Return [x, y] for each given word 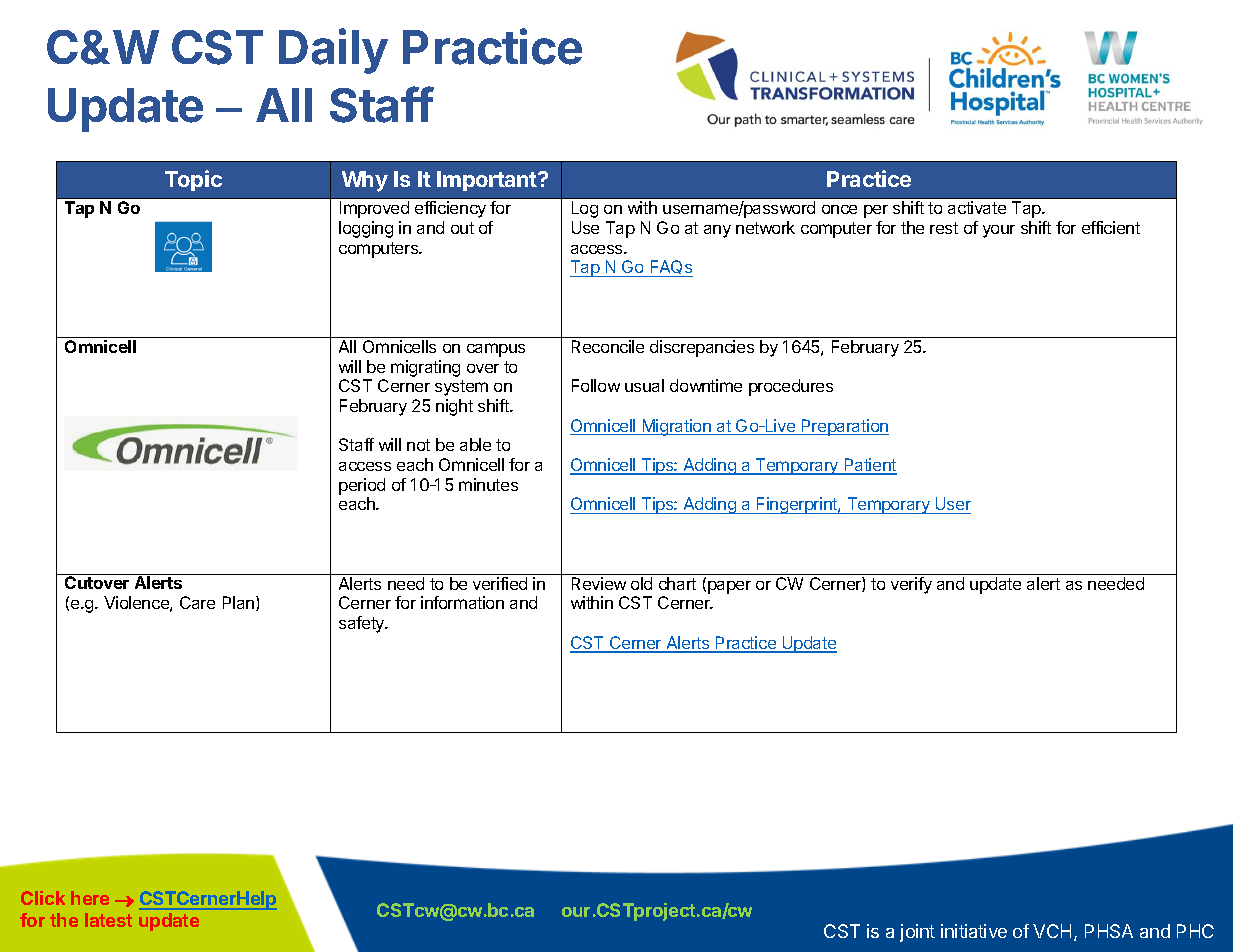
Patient [869, 466]
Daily [333, 51]
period [362, 486]
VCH [1052, 931]
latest [108, 920]
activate [977, 207]
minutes [488, 484]
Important [488, 181]
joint [917, 933]
